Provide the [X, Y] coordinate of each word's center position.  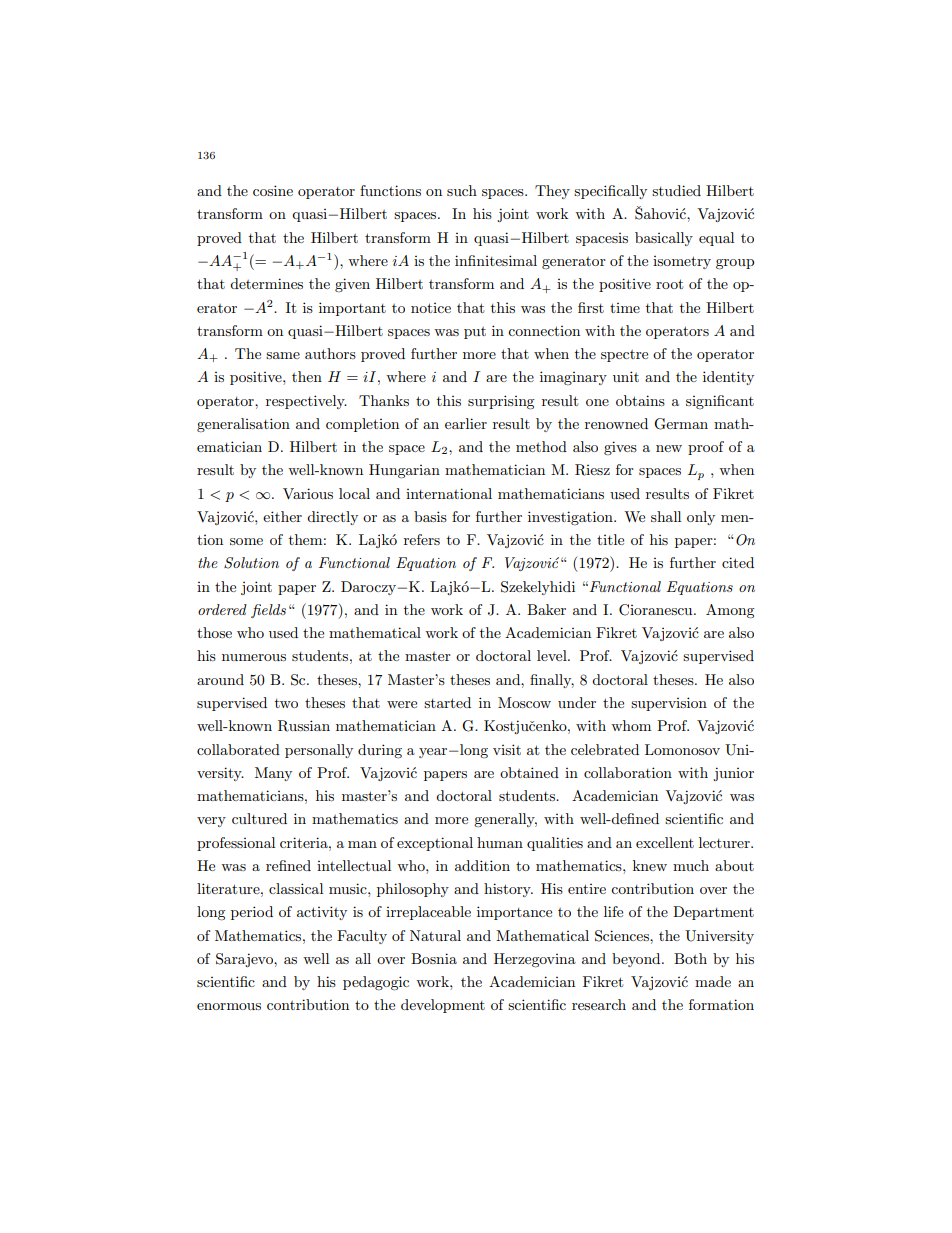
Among [730, 611]
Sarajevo [245, 960]
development [443, 1006]
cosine [273, 190]
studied [676, 190]
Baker [546, 609]
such [462, 190]
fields [268, 611]
